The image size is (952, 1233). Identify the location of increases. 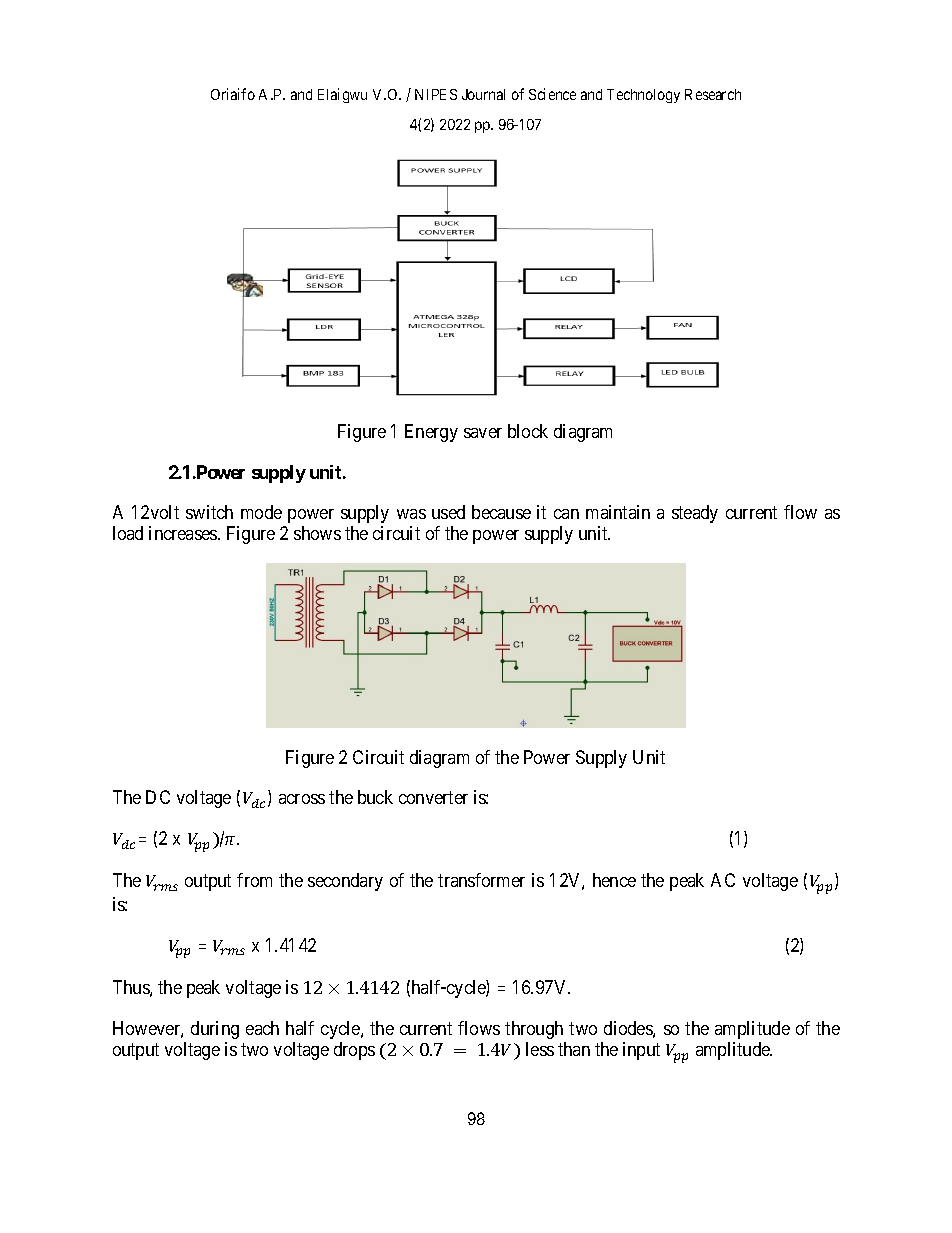
(184, 533).
